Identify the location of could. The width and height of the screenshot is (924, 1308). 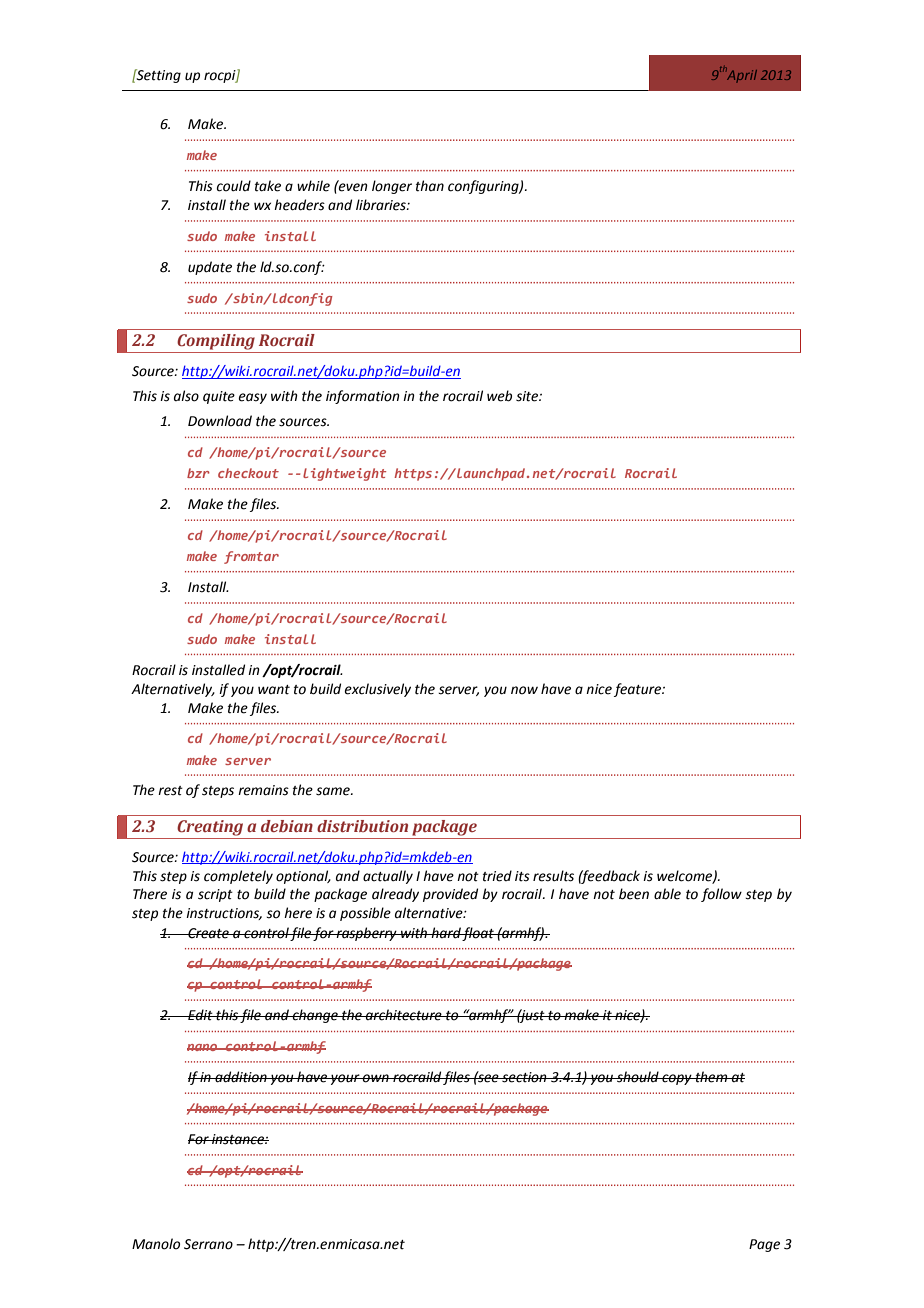
(233, 186).
